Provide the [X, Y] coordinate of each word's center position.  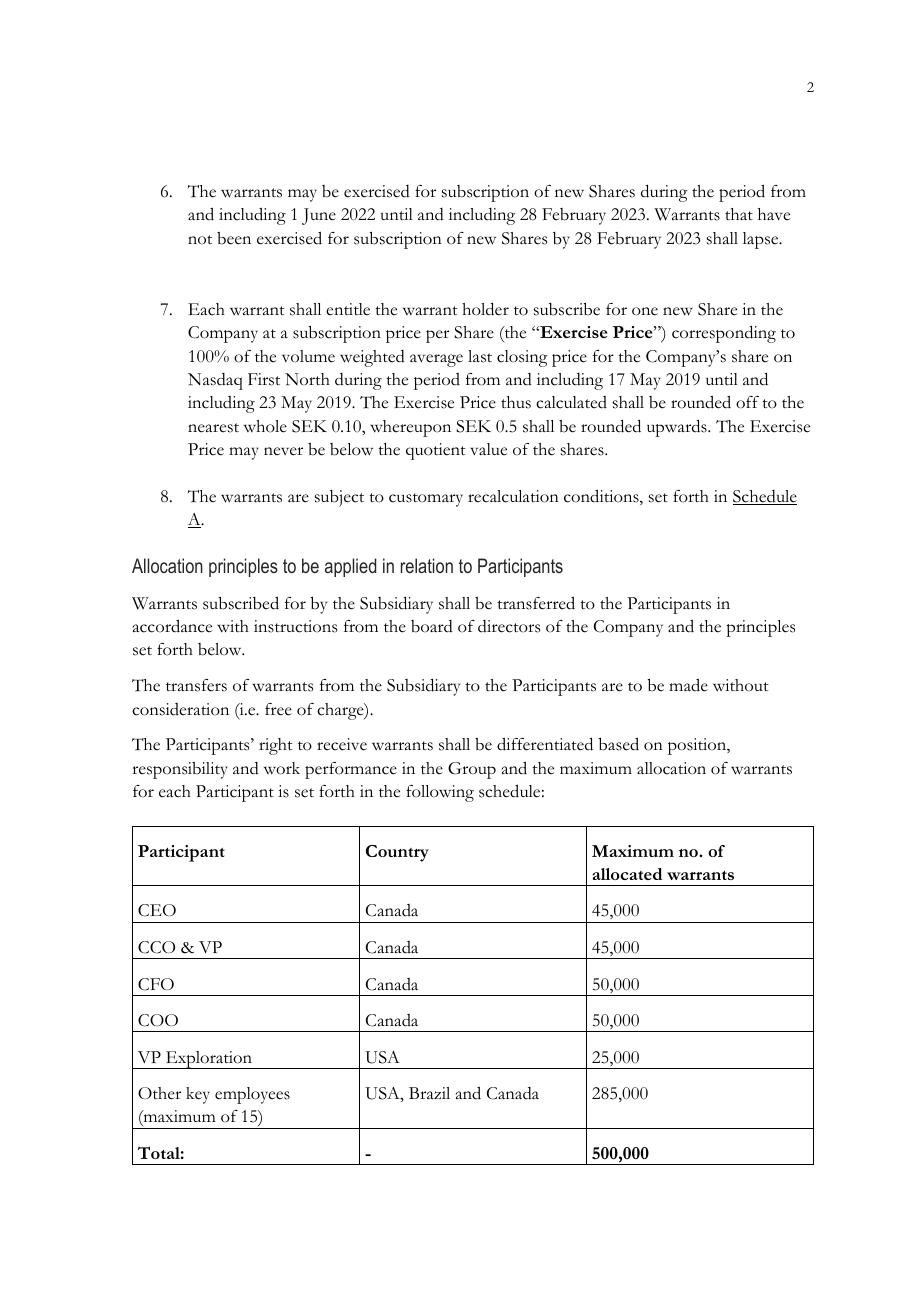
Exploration [209, 1060]
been [234, 238]
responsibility [180, 770]
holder [485, 309]
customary [426, 500]
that [739, 214]
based [619, 744]
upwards [678, 428]
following [440, 793]
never [283, 451]
